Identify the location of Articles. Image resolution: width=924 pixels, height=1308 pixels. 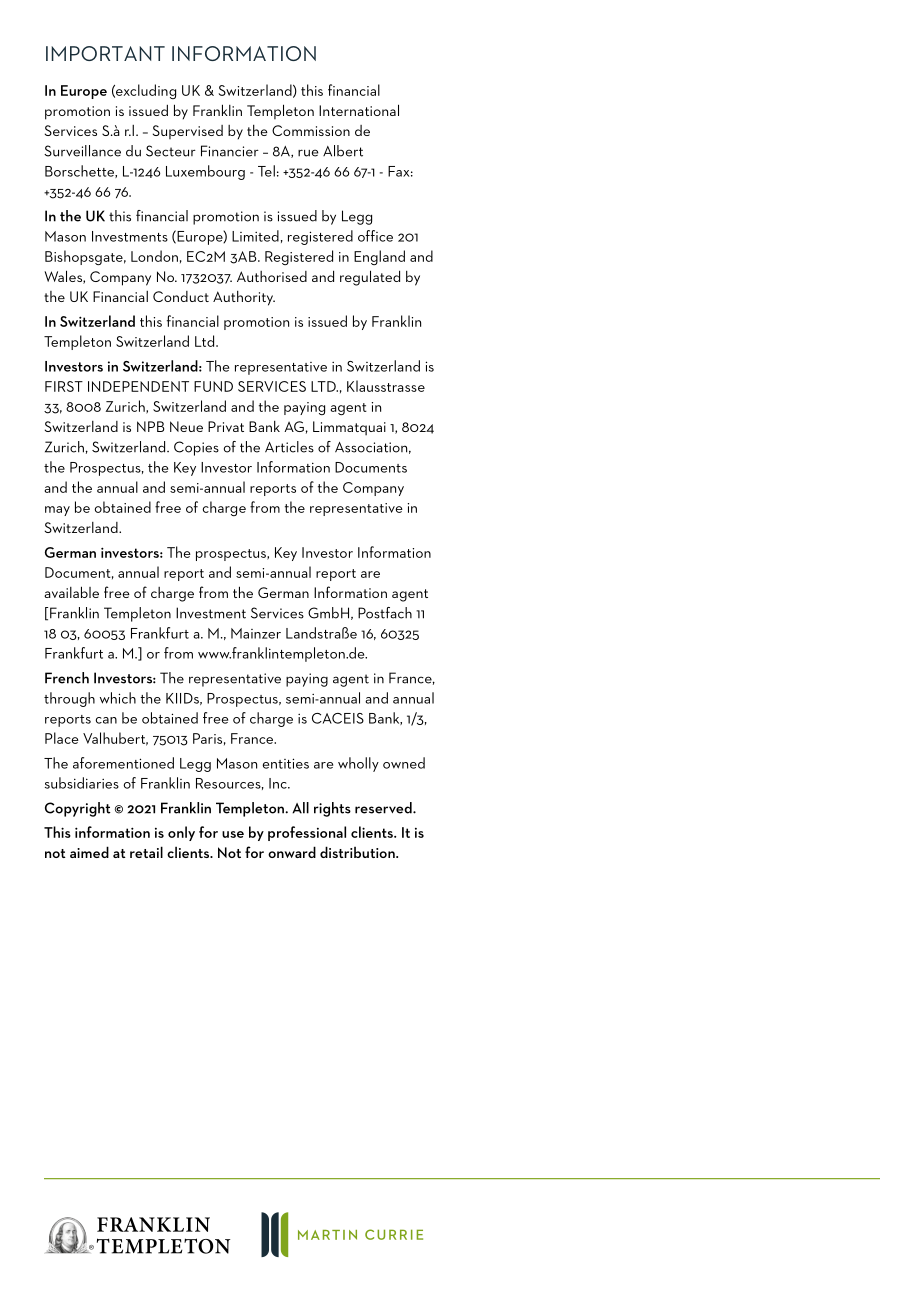
(289, 447).
